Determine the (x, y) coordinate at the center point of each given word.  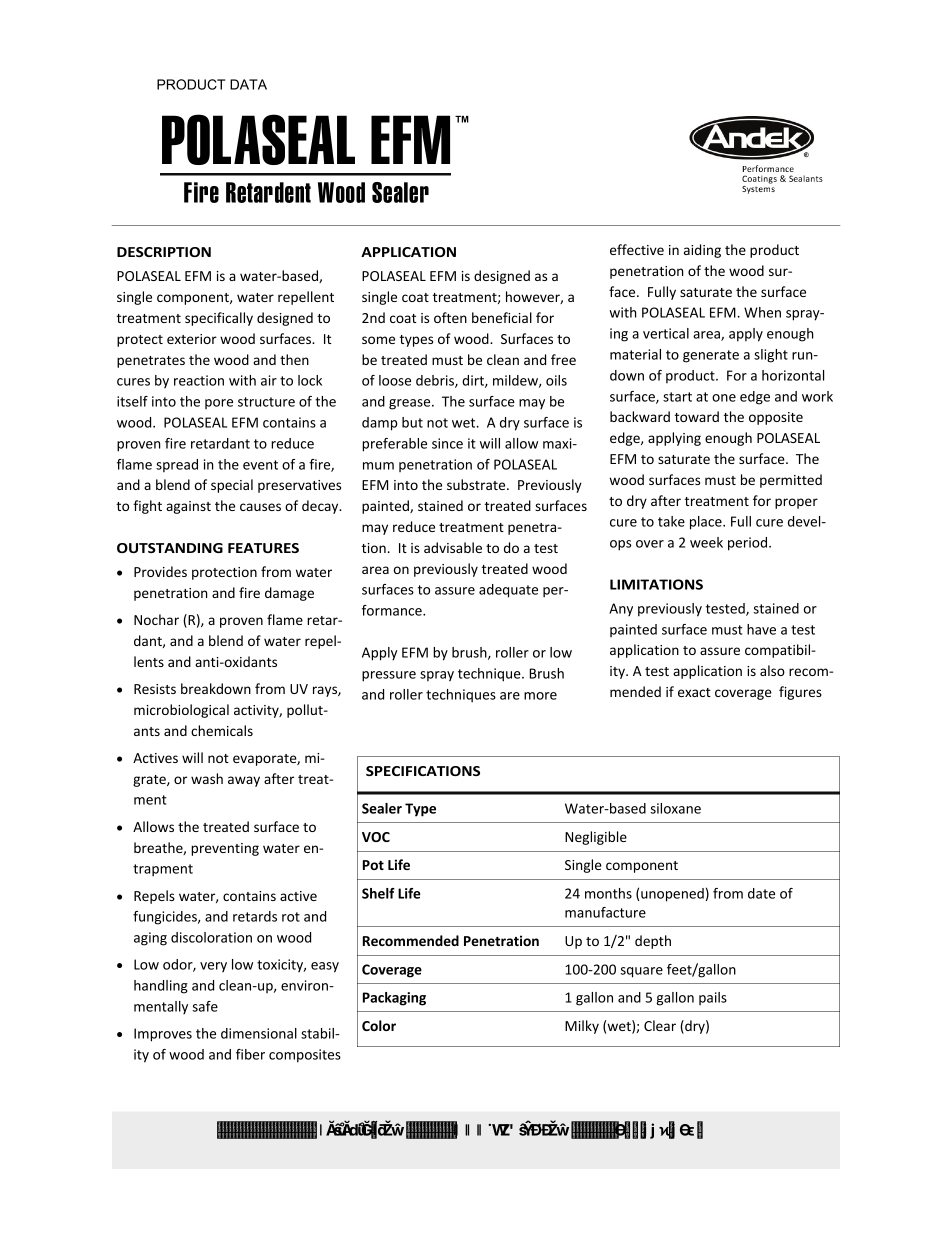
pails (713, 998)
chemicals (222, 730)
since (447, 443)
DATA (248, 84)
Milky (582, 1027)
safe (205, 1006)
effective (637, 249)
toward (697, 416)
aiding (702, 251)
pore (219, 404)
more (540, 696)
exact (694, 692)
